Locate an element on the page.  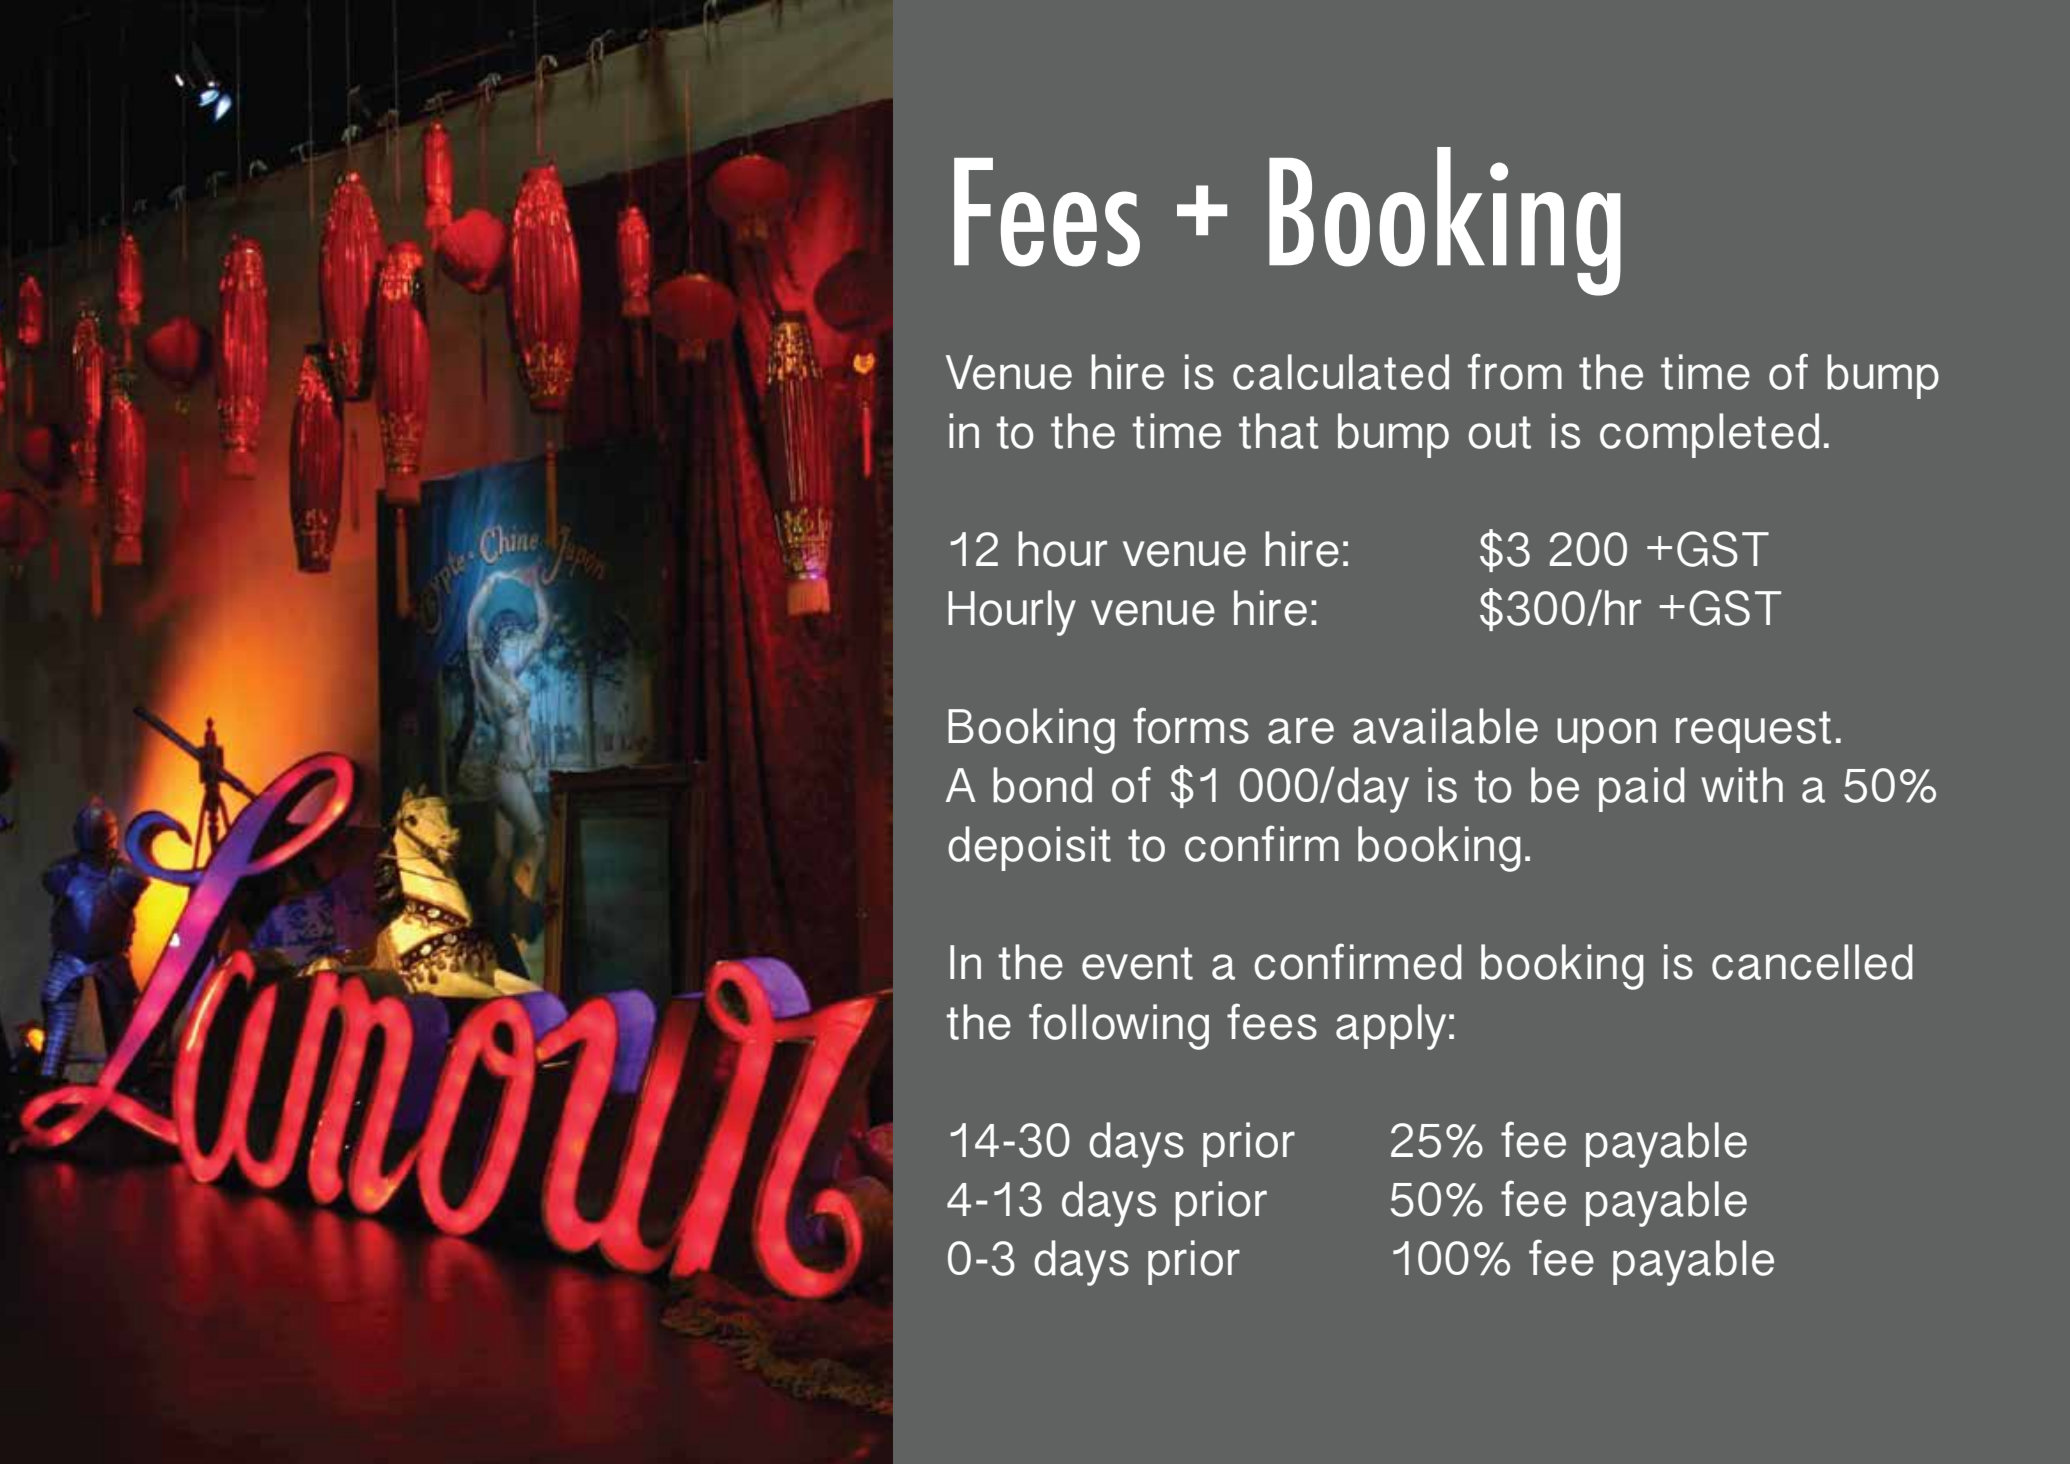
forms is located at coordinates (1191, 725).
